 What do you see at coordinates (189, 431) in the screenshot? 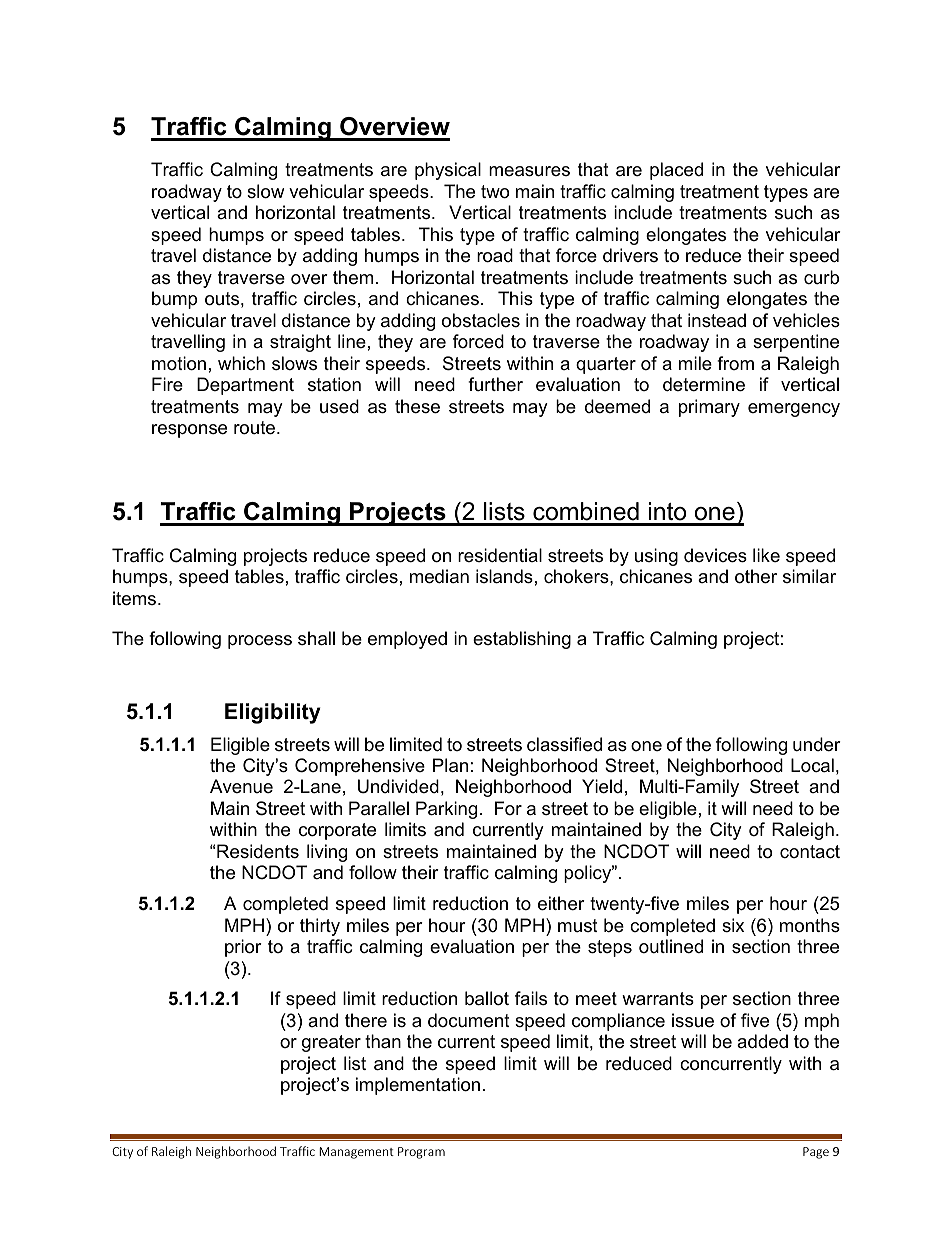
I see `response` at bounding box center [189, 431].
